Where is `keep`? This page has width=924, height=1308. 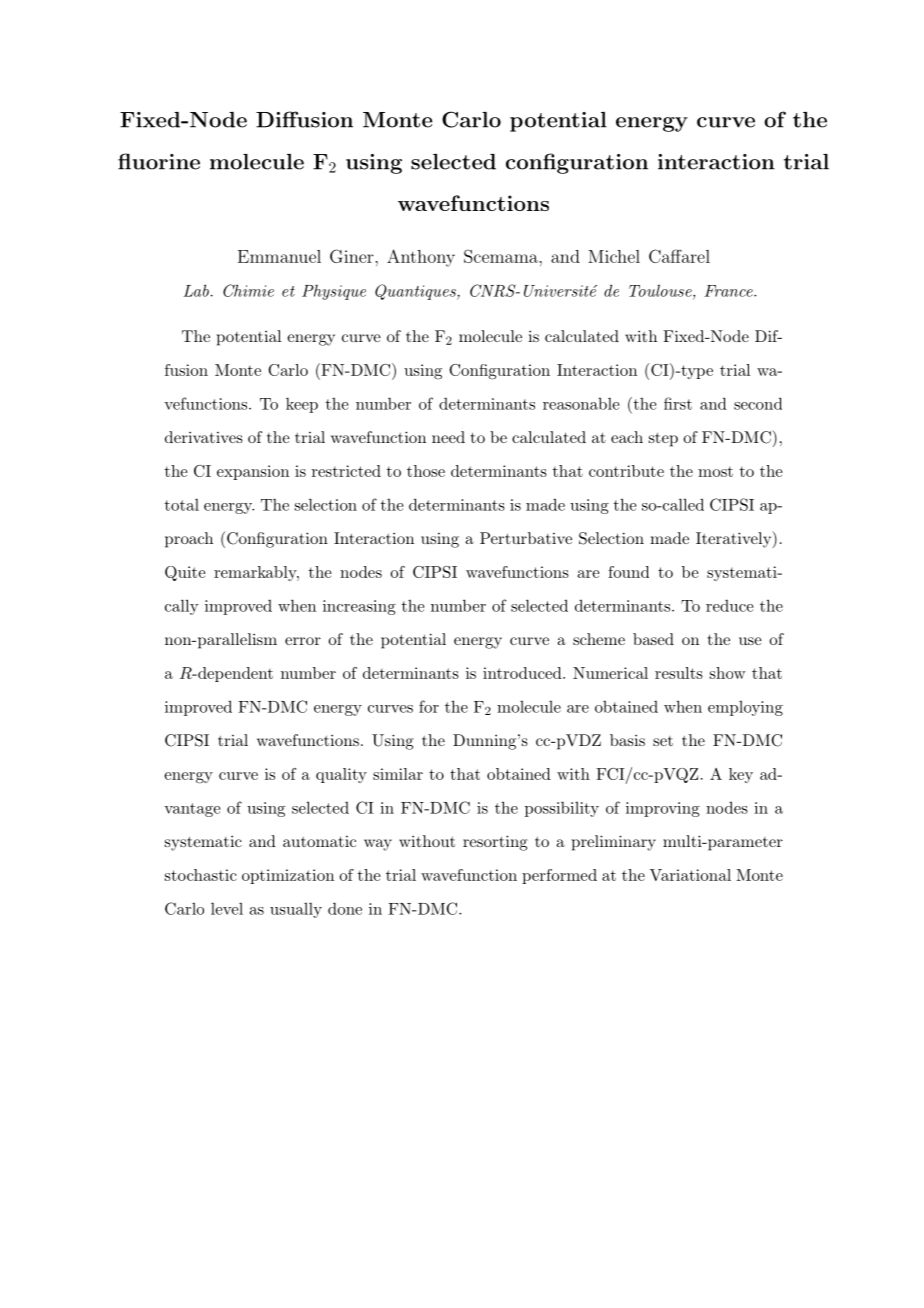 keep is located at coordinates (302, 405).
